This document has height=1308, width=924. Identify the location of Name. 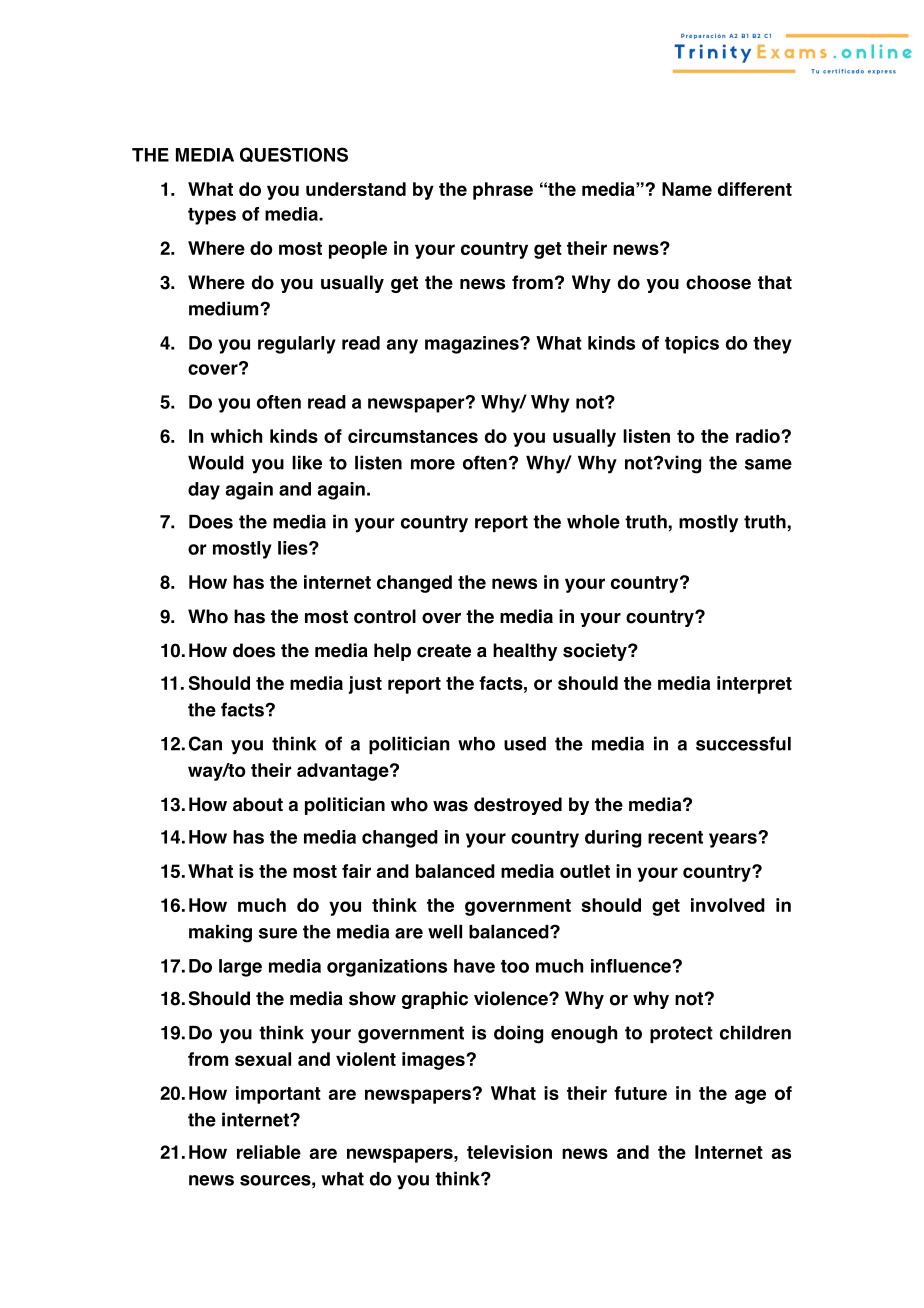
(687, 189).
